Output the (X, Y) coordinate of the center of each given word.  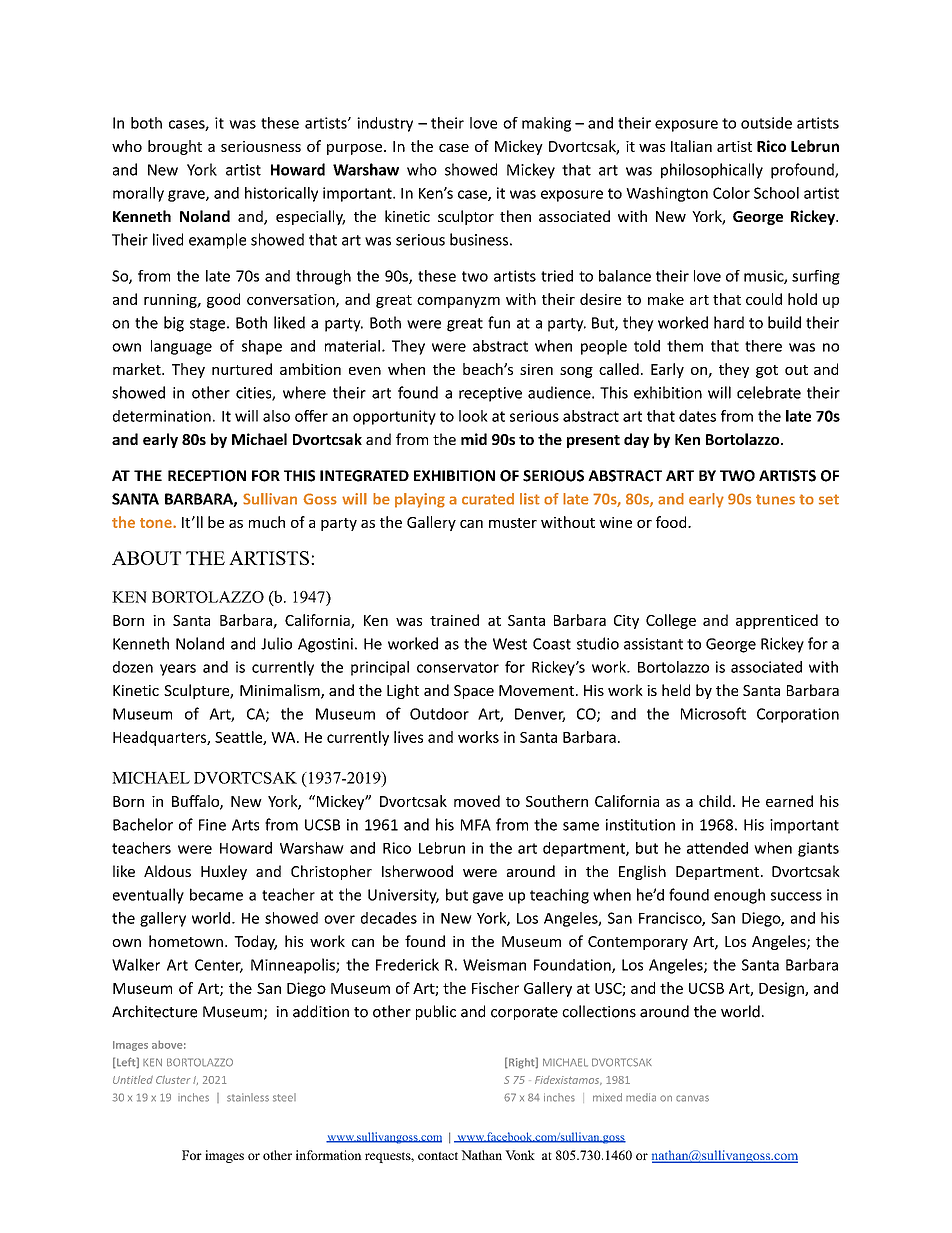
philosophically (712, 171)
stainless (248, 1097)
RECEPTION (207, 476)
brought (175, 147)
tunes (775, 499)
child (715, 801)
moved (477, 801)
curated (488, 499)
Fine (212, 825)
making (546, 124)
